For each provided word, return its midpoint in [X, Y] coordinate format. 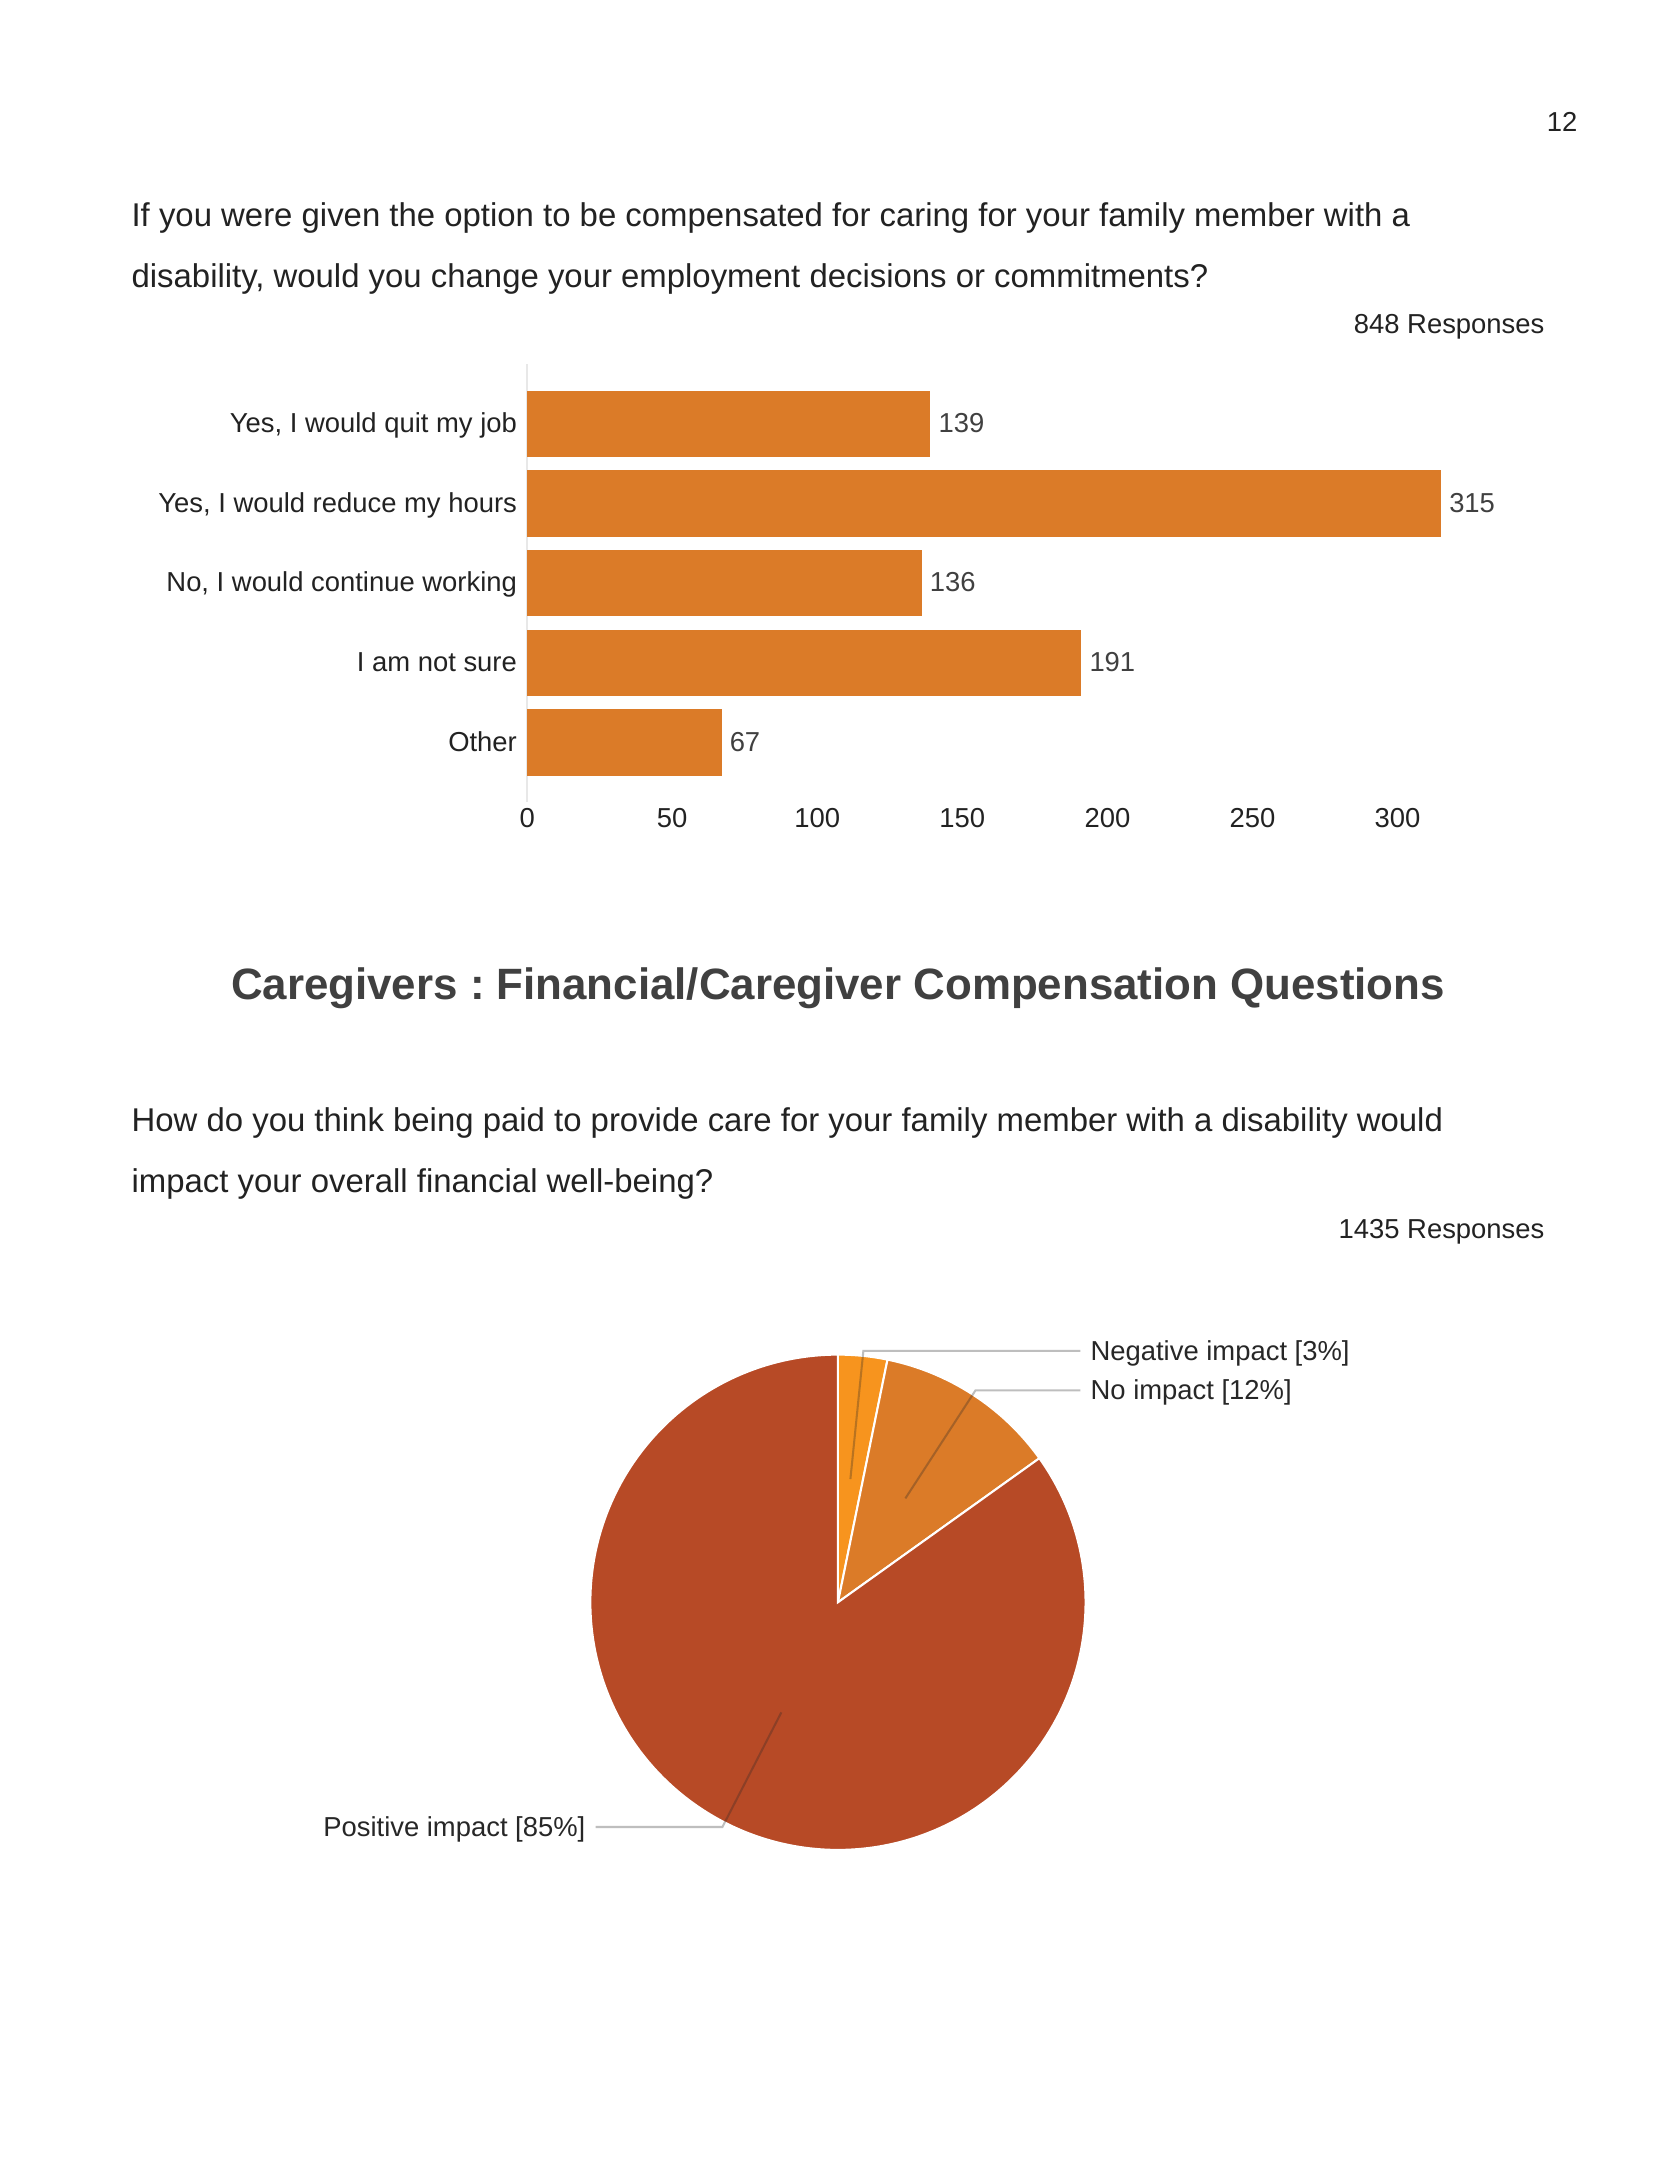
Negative [1145, 1353]
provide [644, 1122]
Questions [1337, 987]
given [340, 217]
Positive [371, 1826]
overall [359, 1180]
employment [711, 278]
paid [514, 1122]
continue [363, 581]
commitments [1092, 275]
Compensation [1065, 987]
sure [490, 664]
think [349, 1119]
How [165, 1120]
